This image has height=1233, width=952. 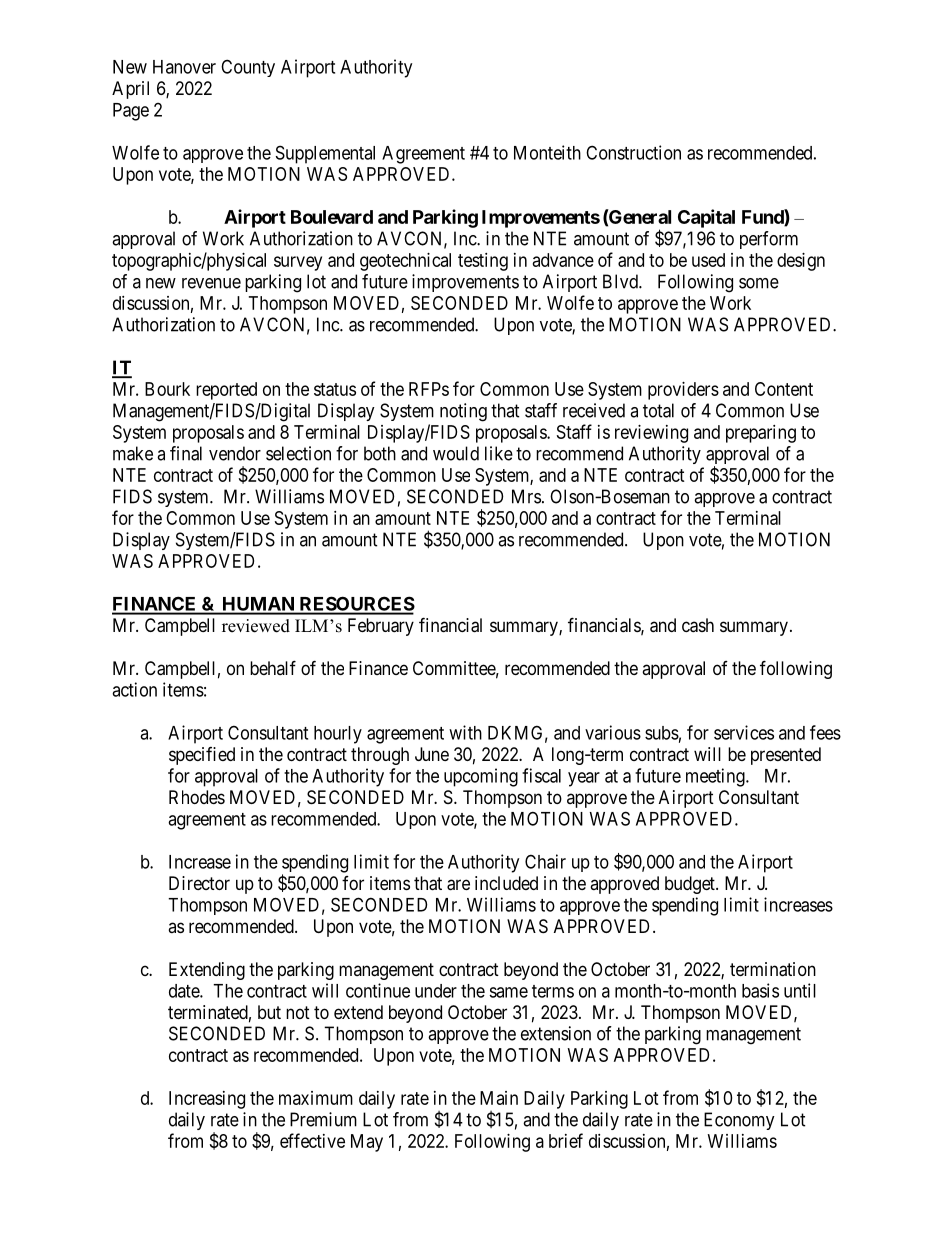 I want to click on Construction, so click(x=633, y=152).
